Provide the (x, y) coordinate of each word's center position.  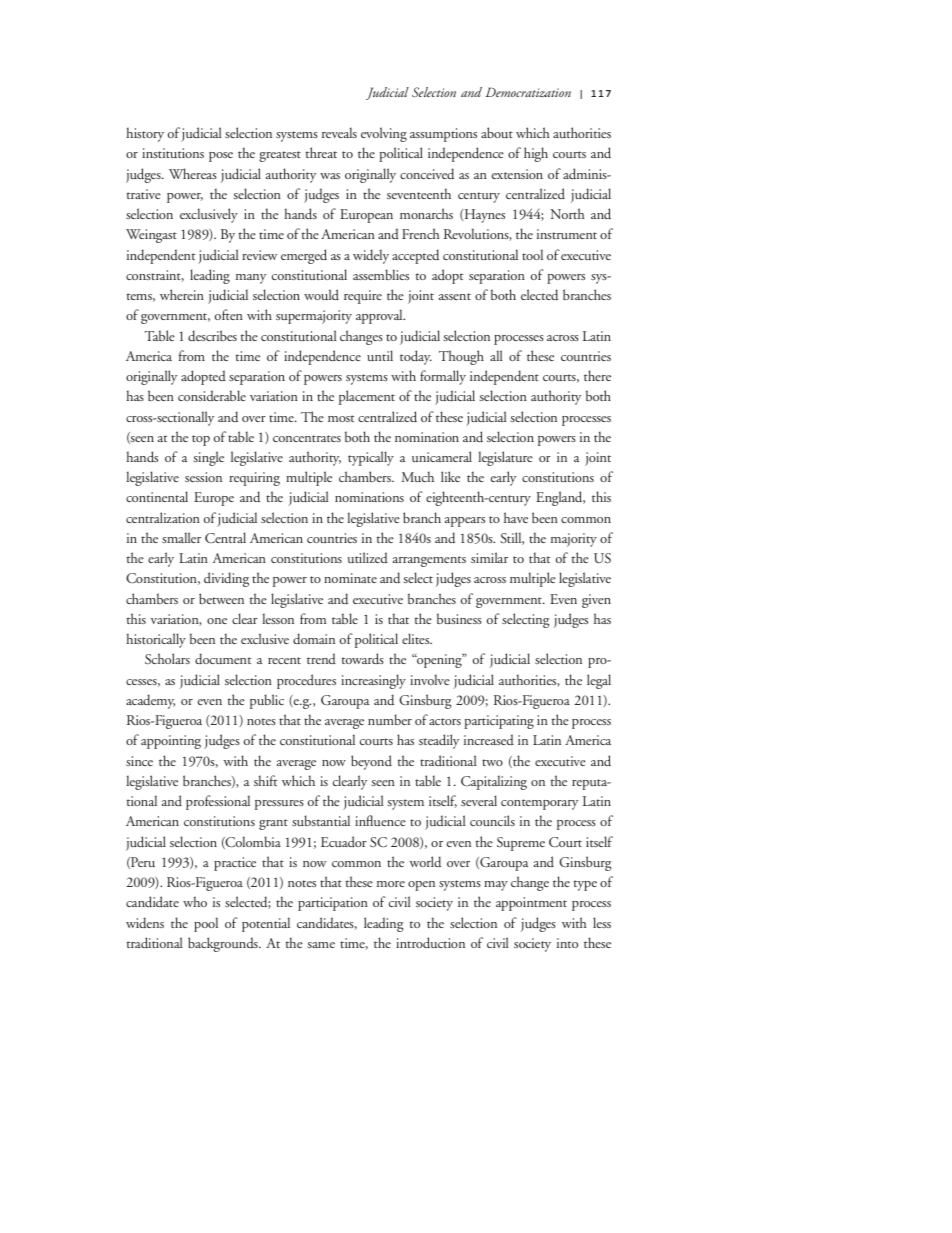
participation (333, 904)
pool (206, 924)
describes (212, 335)
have (516, 517)
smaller (181, 537)
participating (499, 722)
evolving (384, 134)
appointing (171, 742)
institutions (173, 153)
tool (532, 254)
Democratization (528, 92)
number (390, 719)
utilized (368, 557)
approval (380, 316)
